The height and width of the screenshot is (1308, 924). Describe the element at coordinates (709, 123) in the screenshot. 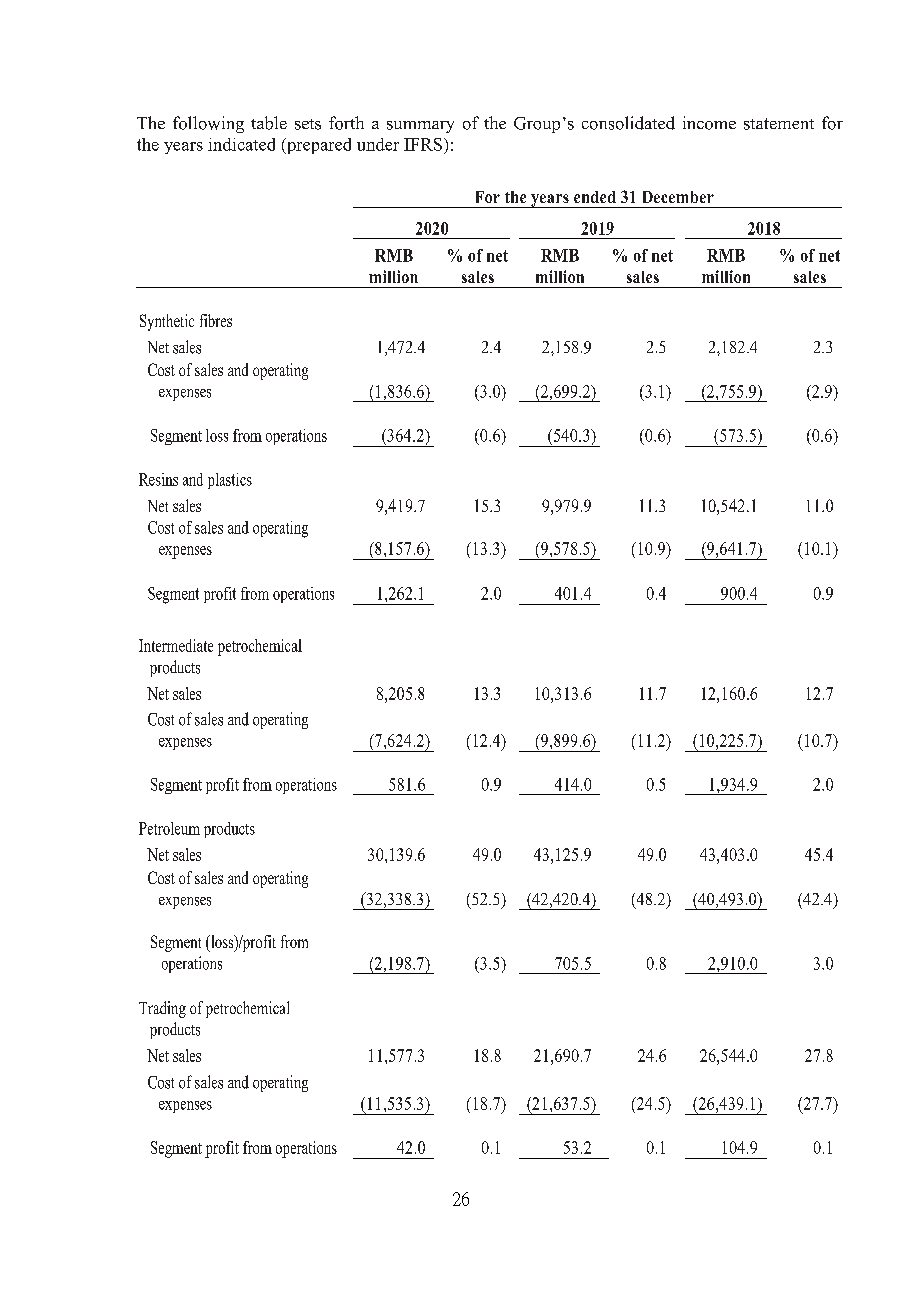

I see `income` at that location.
